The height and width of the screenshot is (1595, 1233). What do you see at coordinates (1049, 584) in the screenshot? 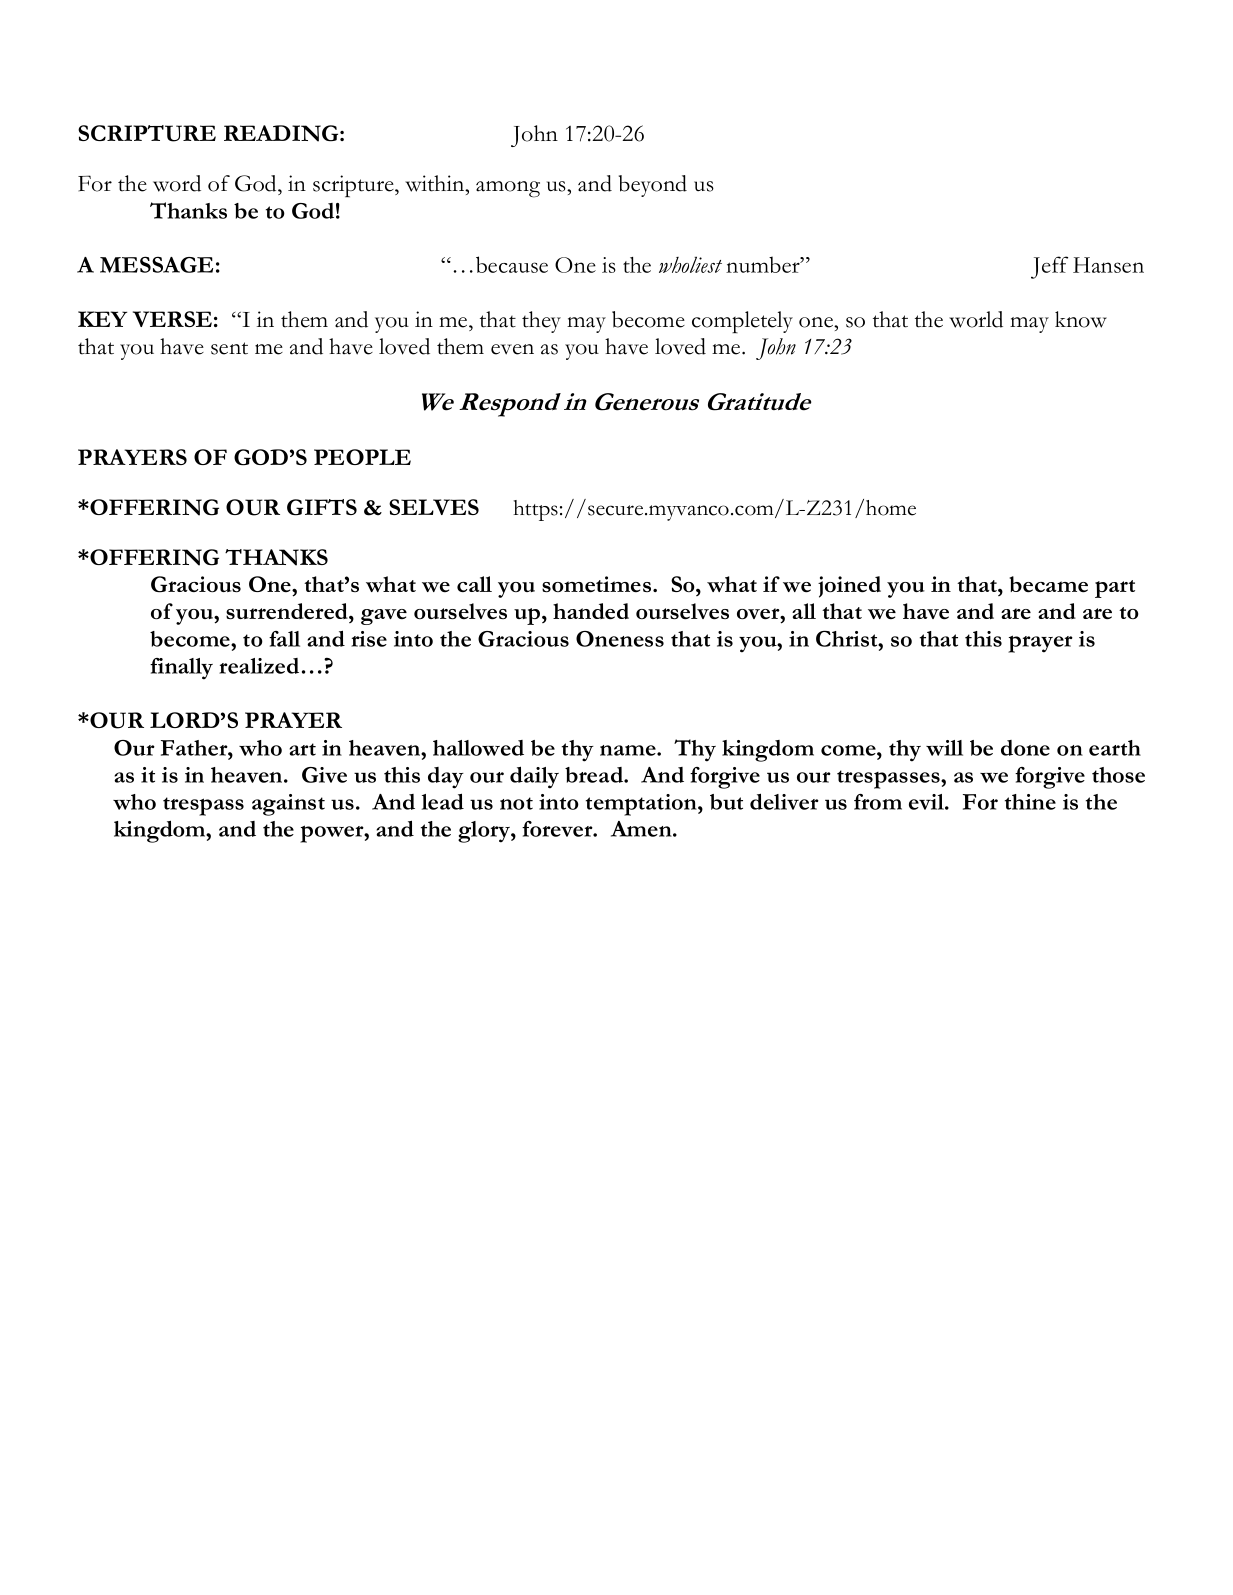
I see `became` at bounding box center [1049, 584].
